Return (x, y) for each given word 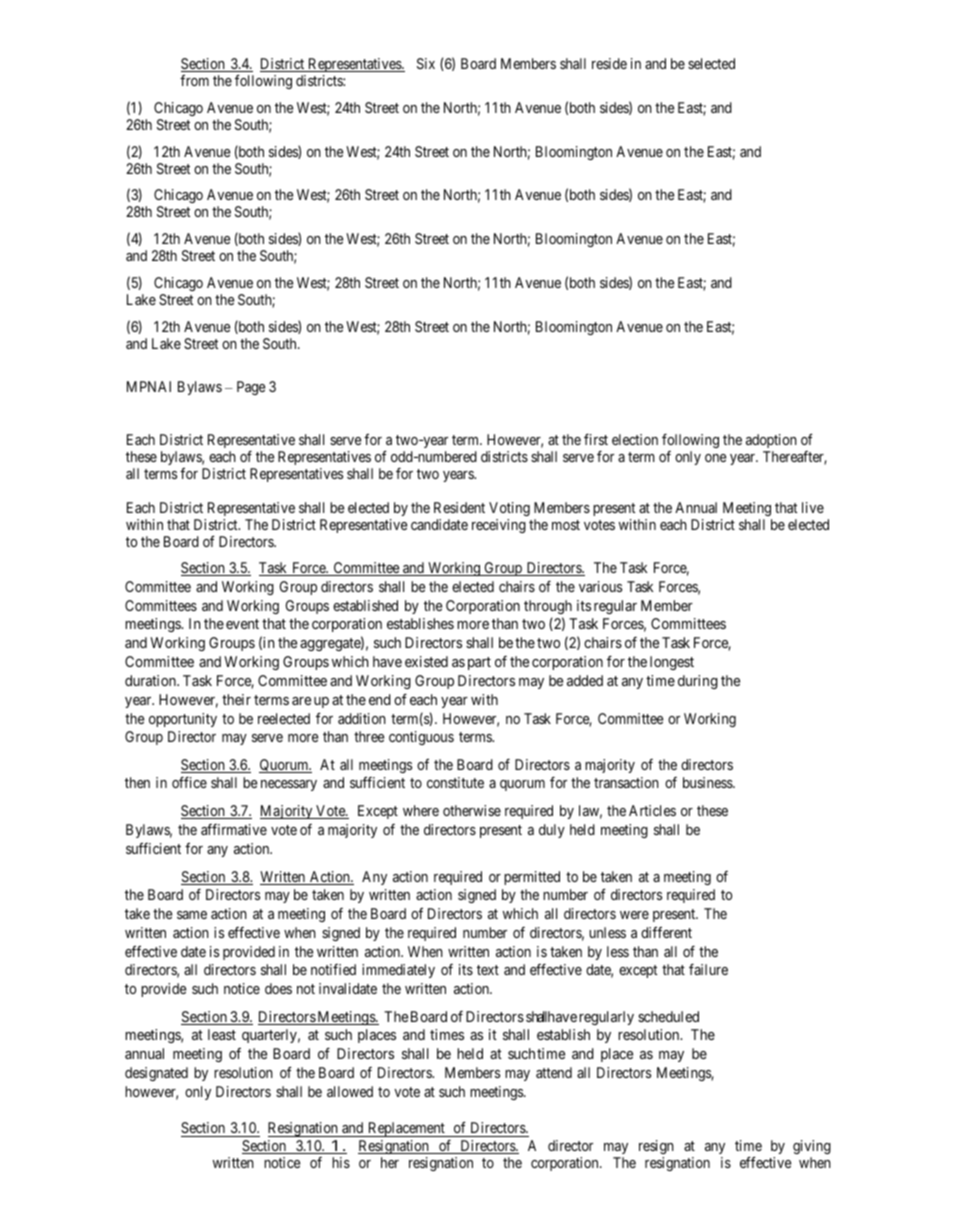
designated (156, 1074)
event (242, 624)
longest (672, 663)
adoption (771, 441)
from (194, 80)
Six (426, 63)
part (479, 663)
